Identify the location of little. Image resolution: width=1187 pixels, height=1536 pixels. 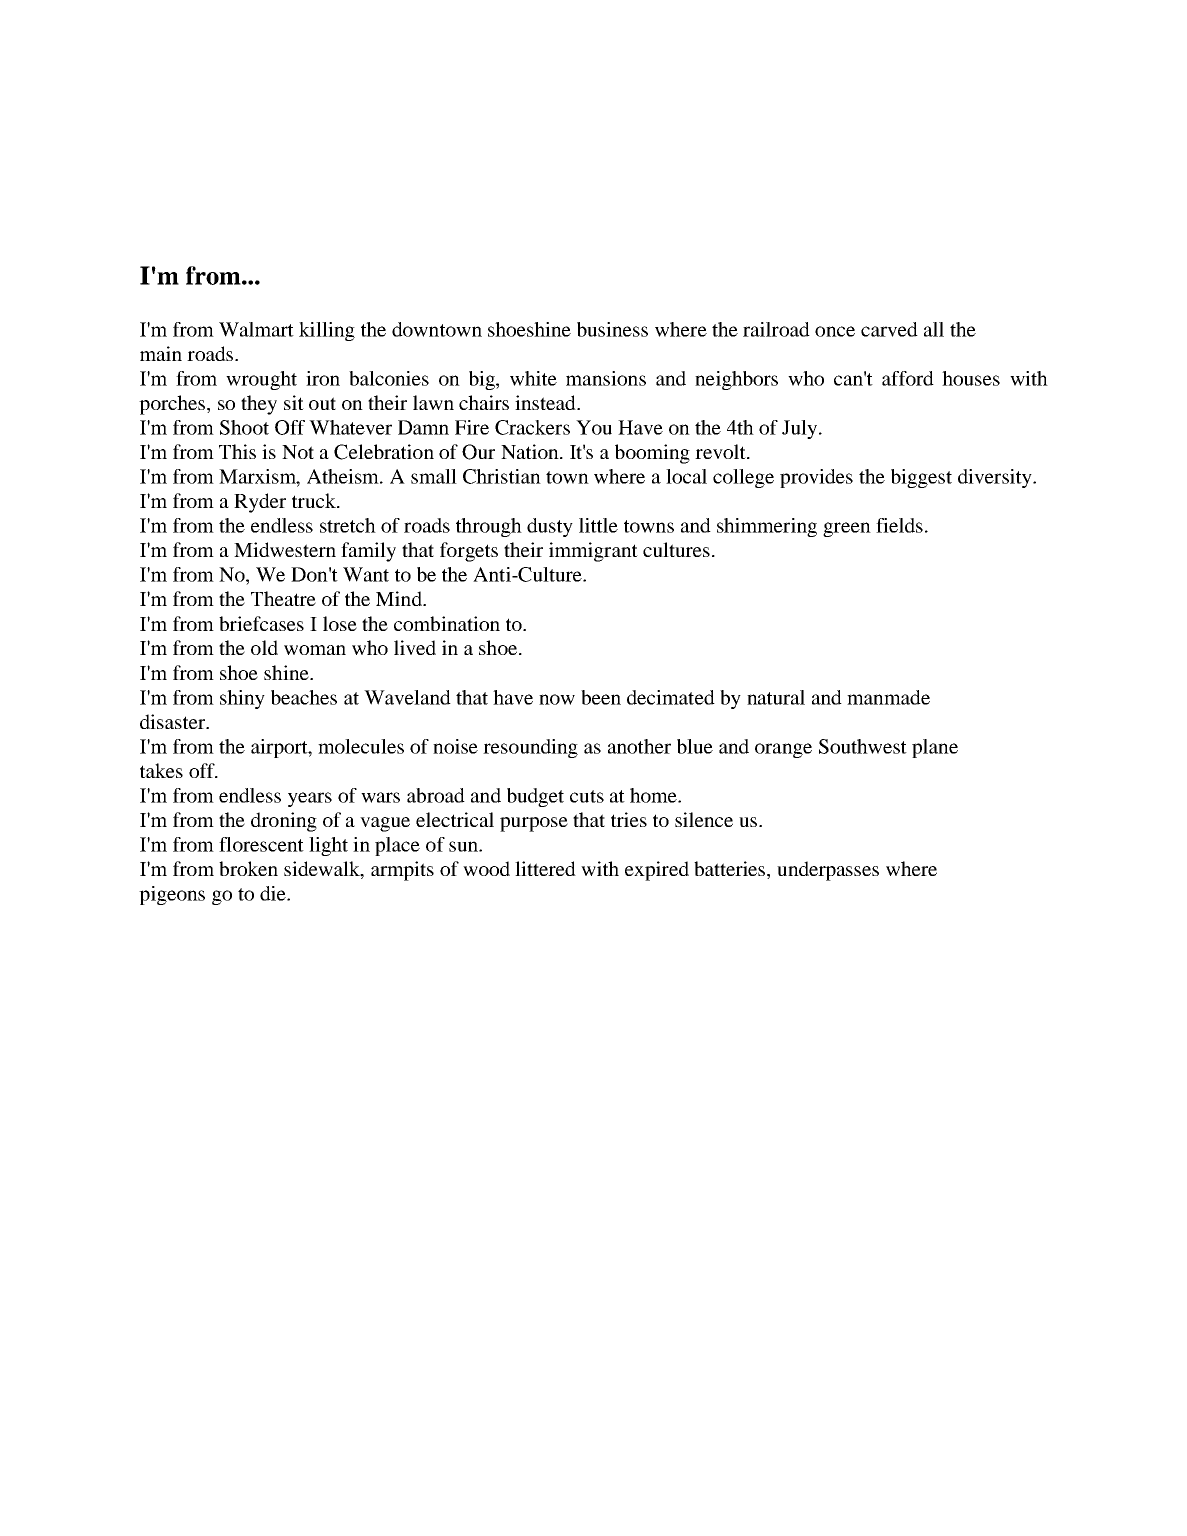
(598, 525).
